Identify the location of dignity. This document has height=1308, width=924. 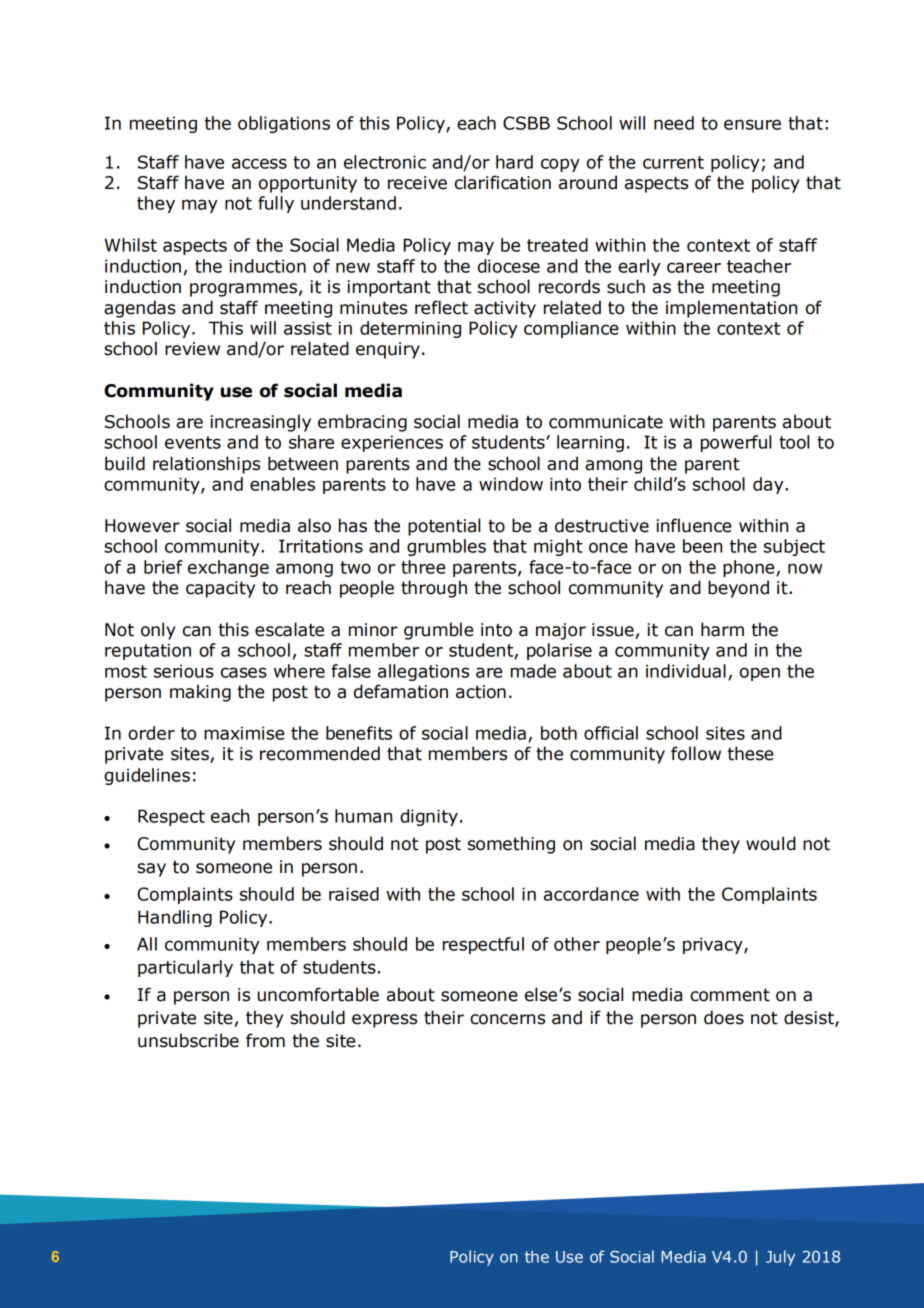
(429, 817).
